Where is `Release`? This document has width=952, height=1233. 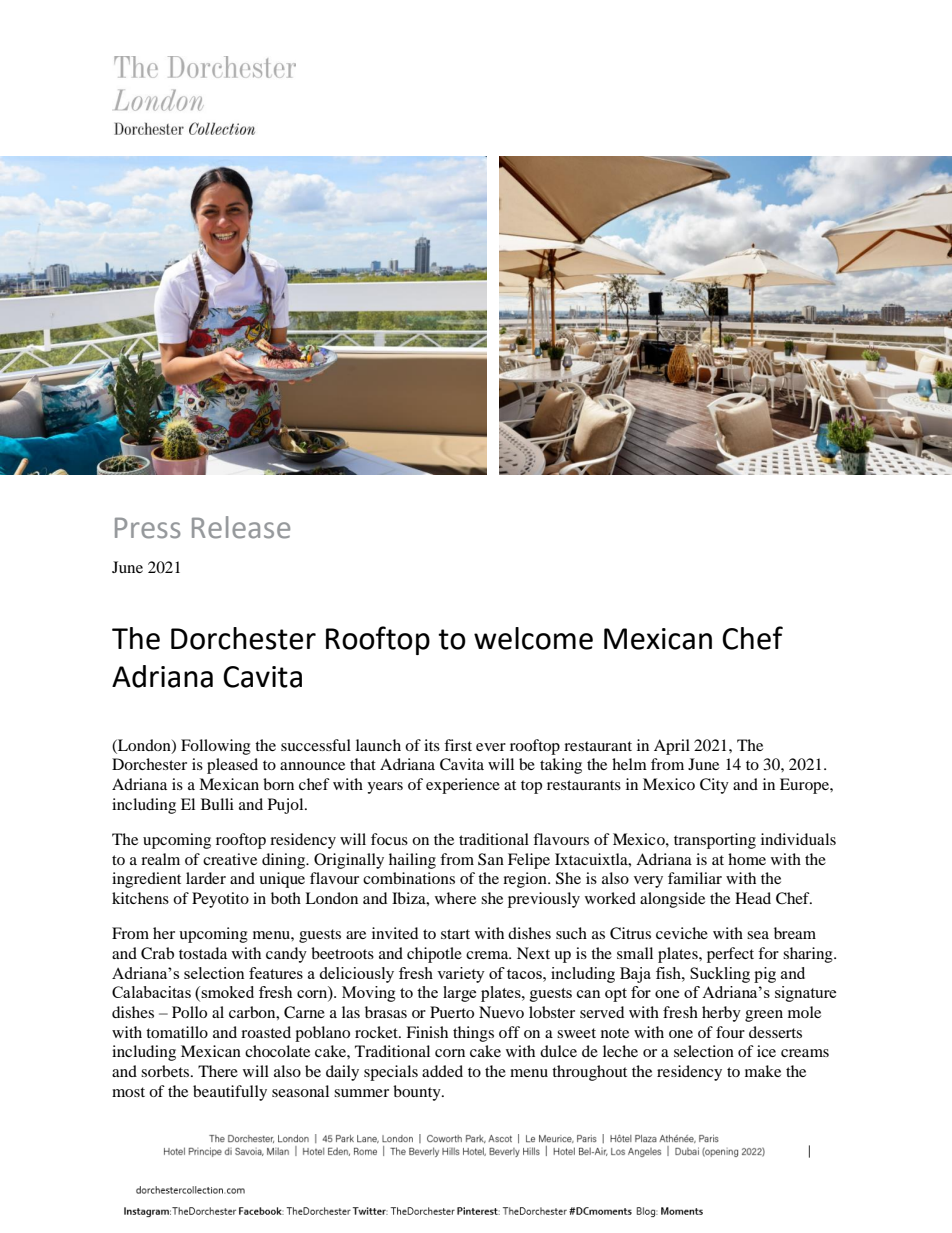
Release is located at coordinates (241, 527).
